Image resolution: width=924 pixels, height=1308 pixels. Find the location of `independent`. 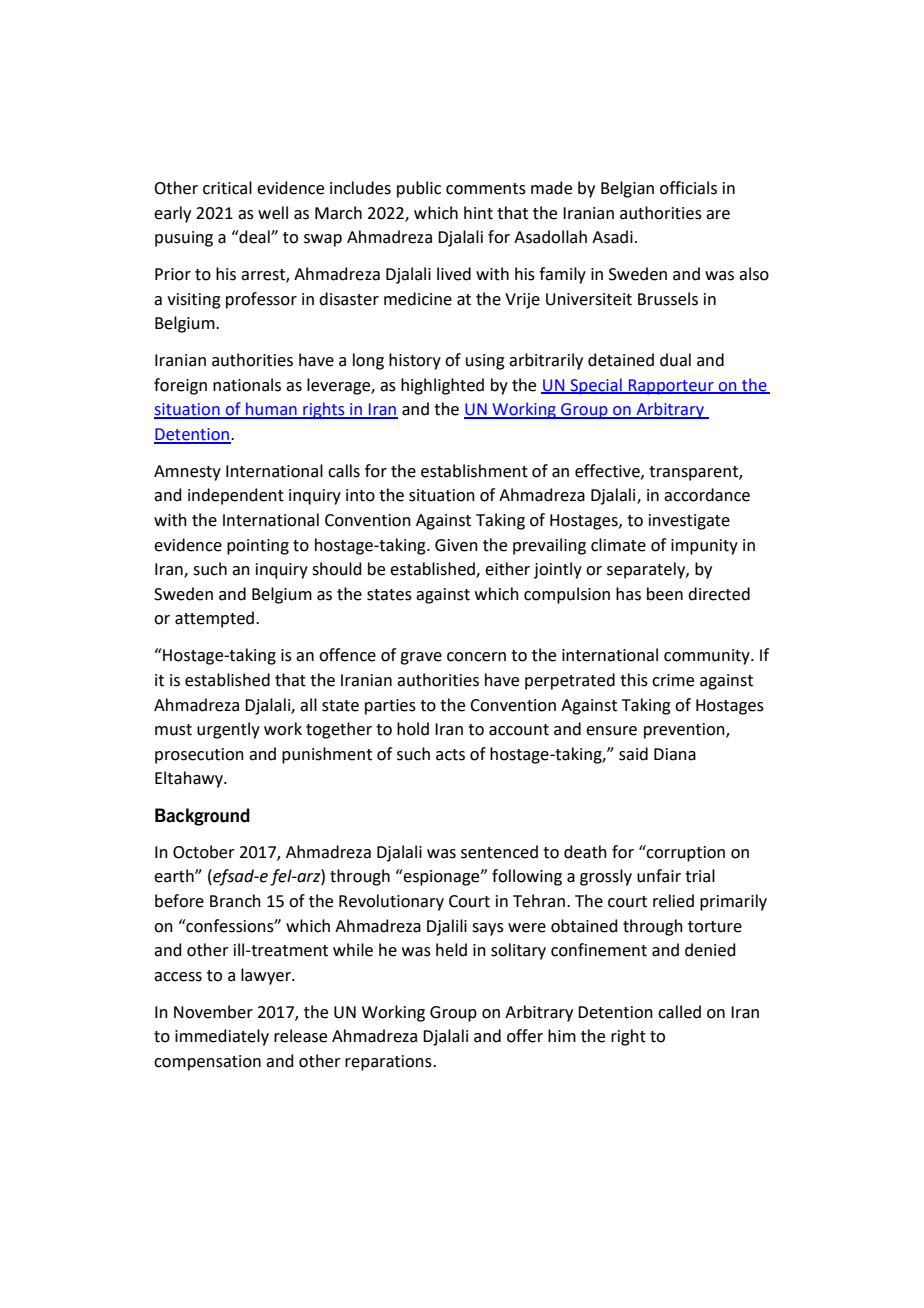

independent is located at coordinates (236, 496).
